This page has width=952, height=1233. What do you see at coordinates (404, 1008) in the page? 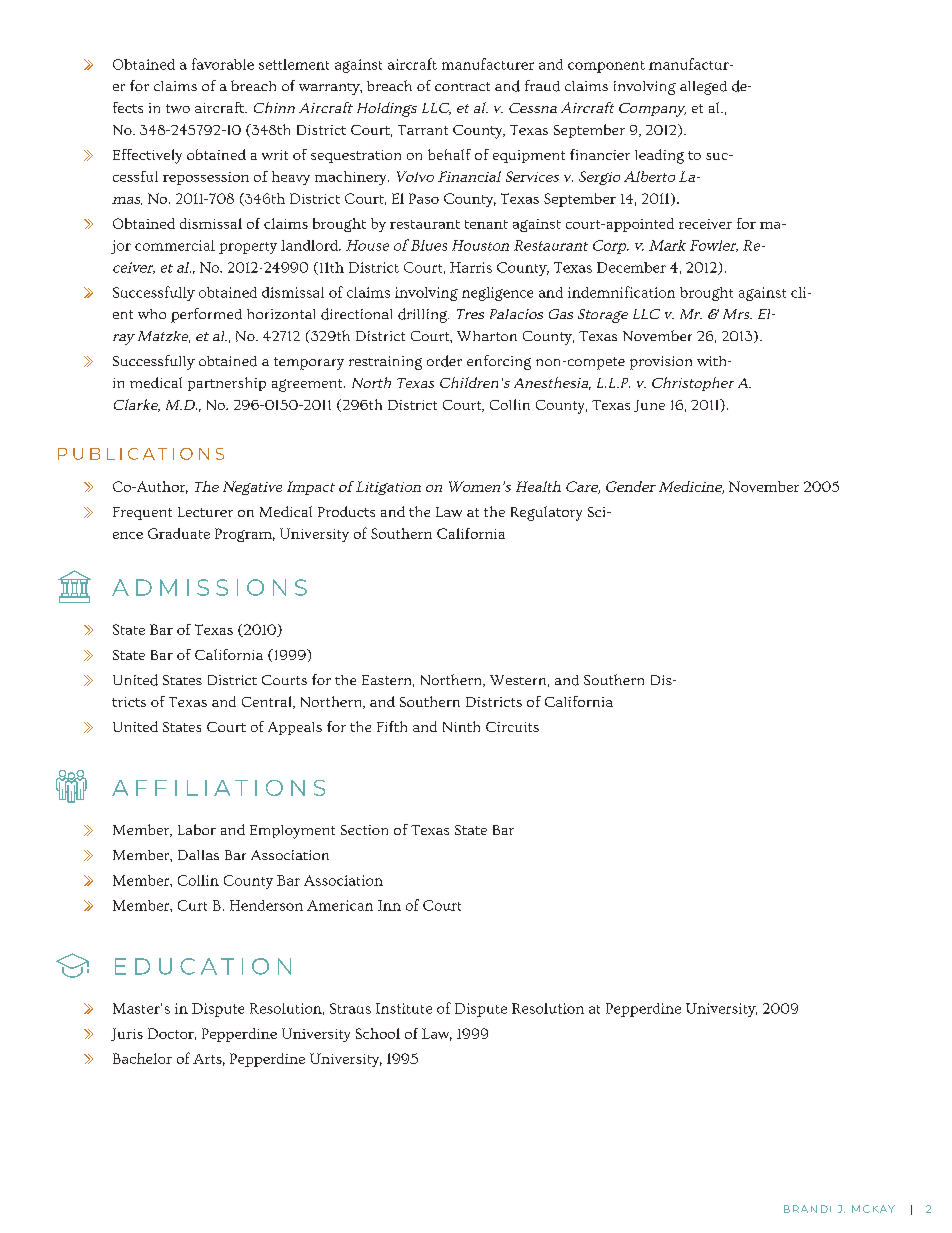
I see `Institute` at bounding box center [404, 1008].
